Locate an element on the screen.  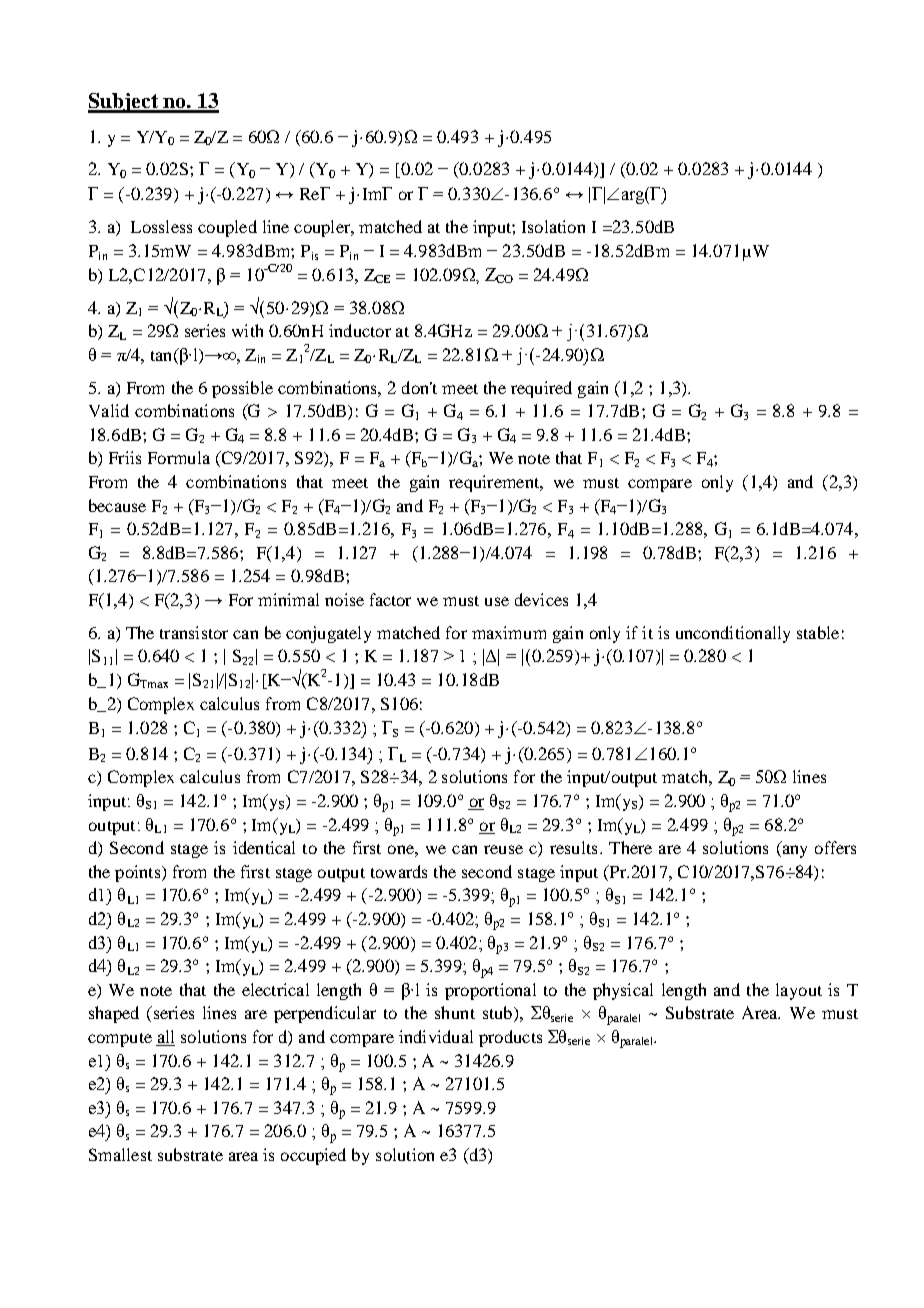
Isolation is located at coordinates (553, 226).
